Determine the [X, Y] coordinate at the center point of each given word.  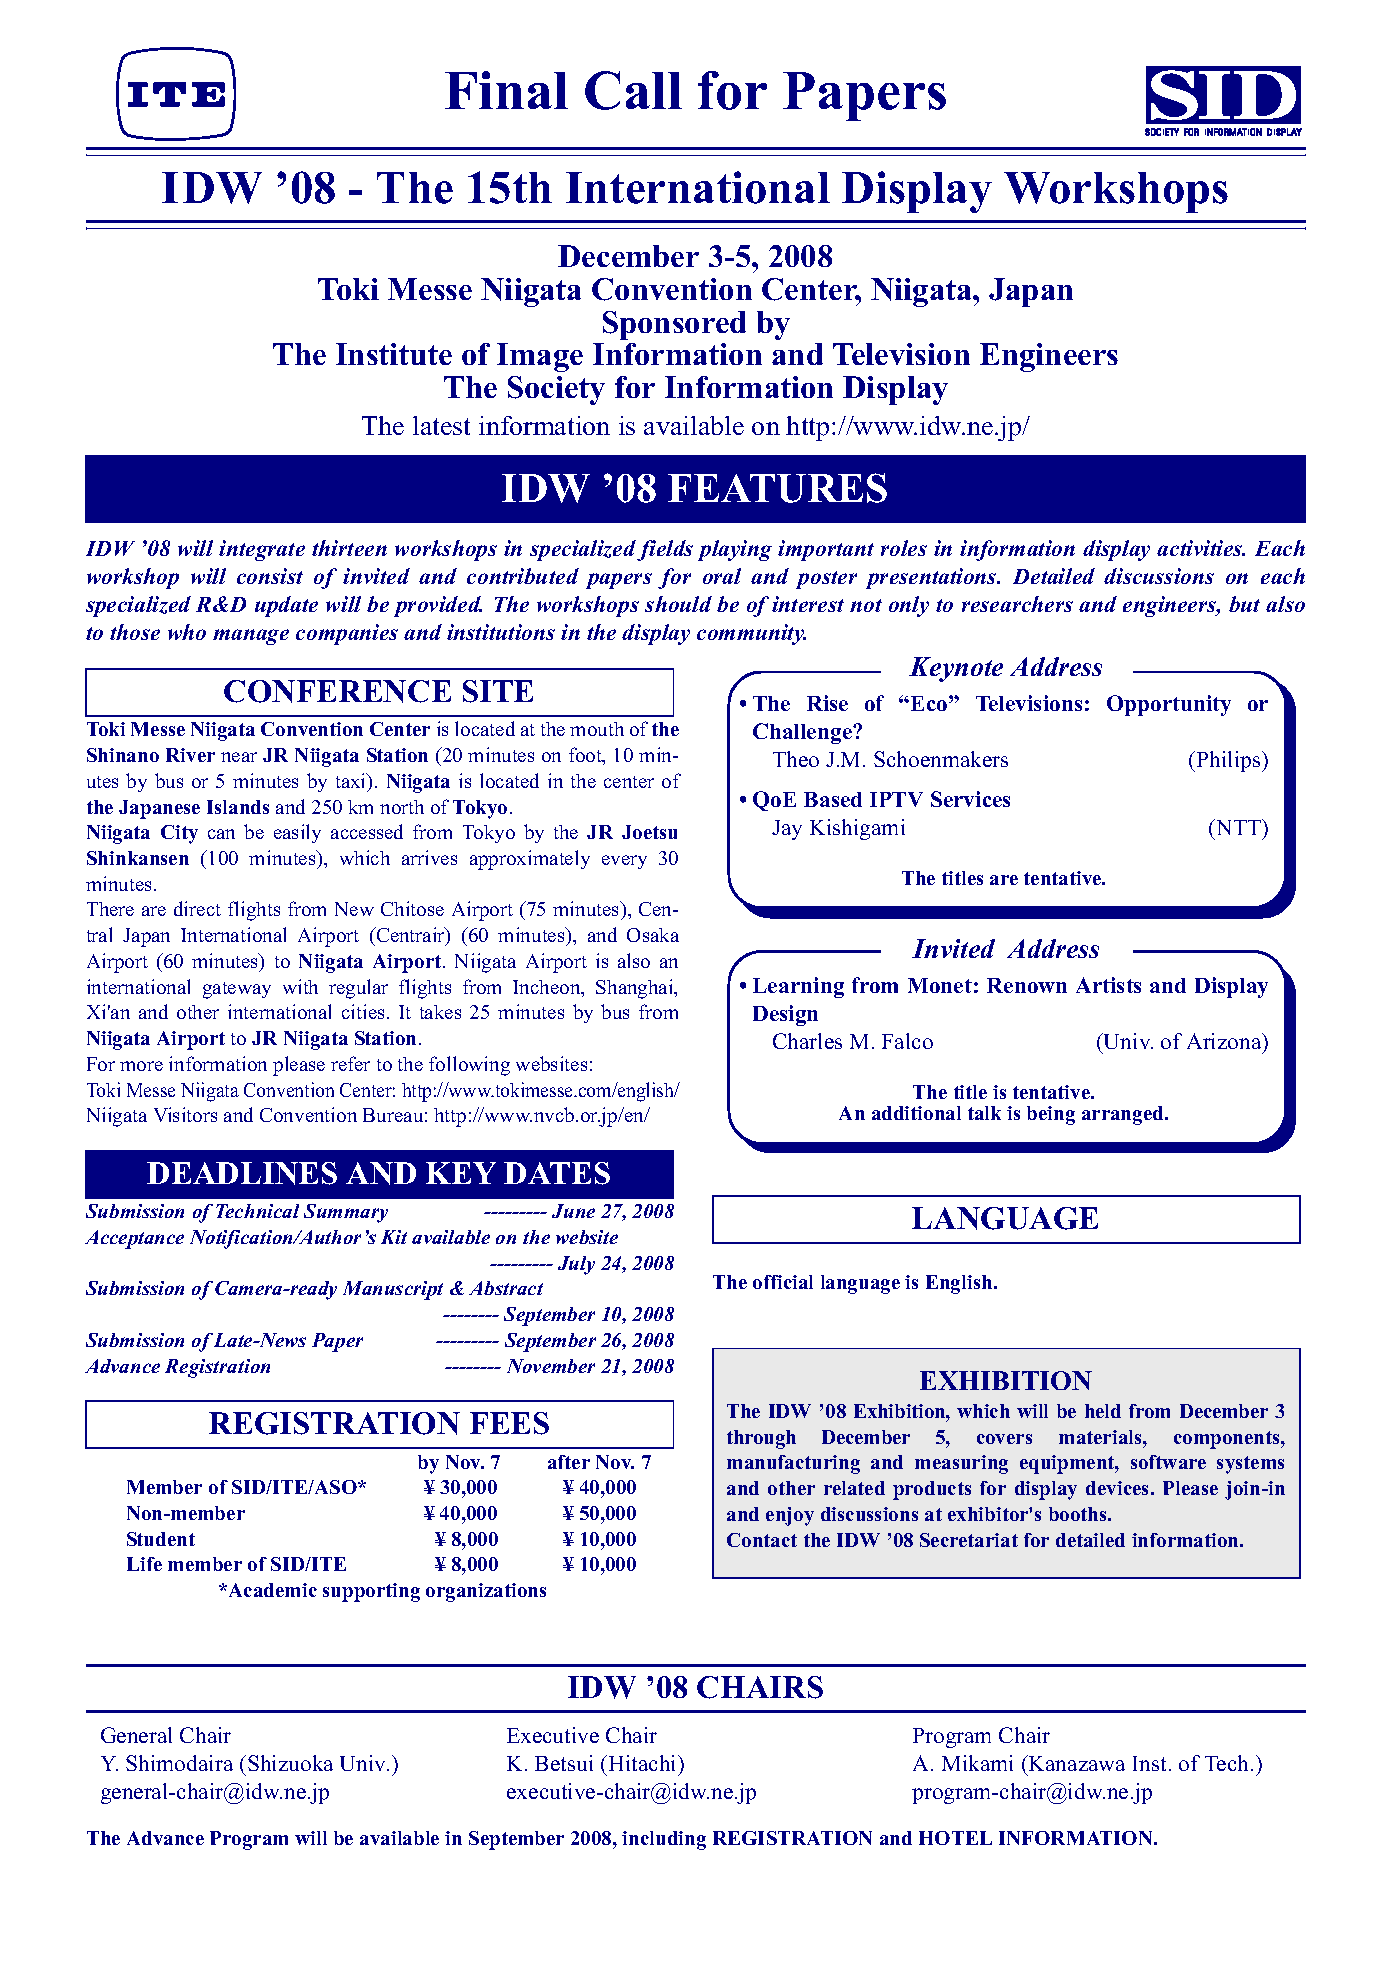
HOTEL [955, 1838]
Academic [271, 1590]
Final [506, 90]
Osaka [653, 935]
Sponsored [674, 325]
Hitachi [642, 1763]
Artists [1108, 985]
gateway [237, 990]
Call [633, 90]
